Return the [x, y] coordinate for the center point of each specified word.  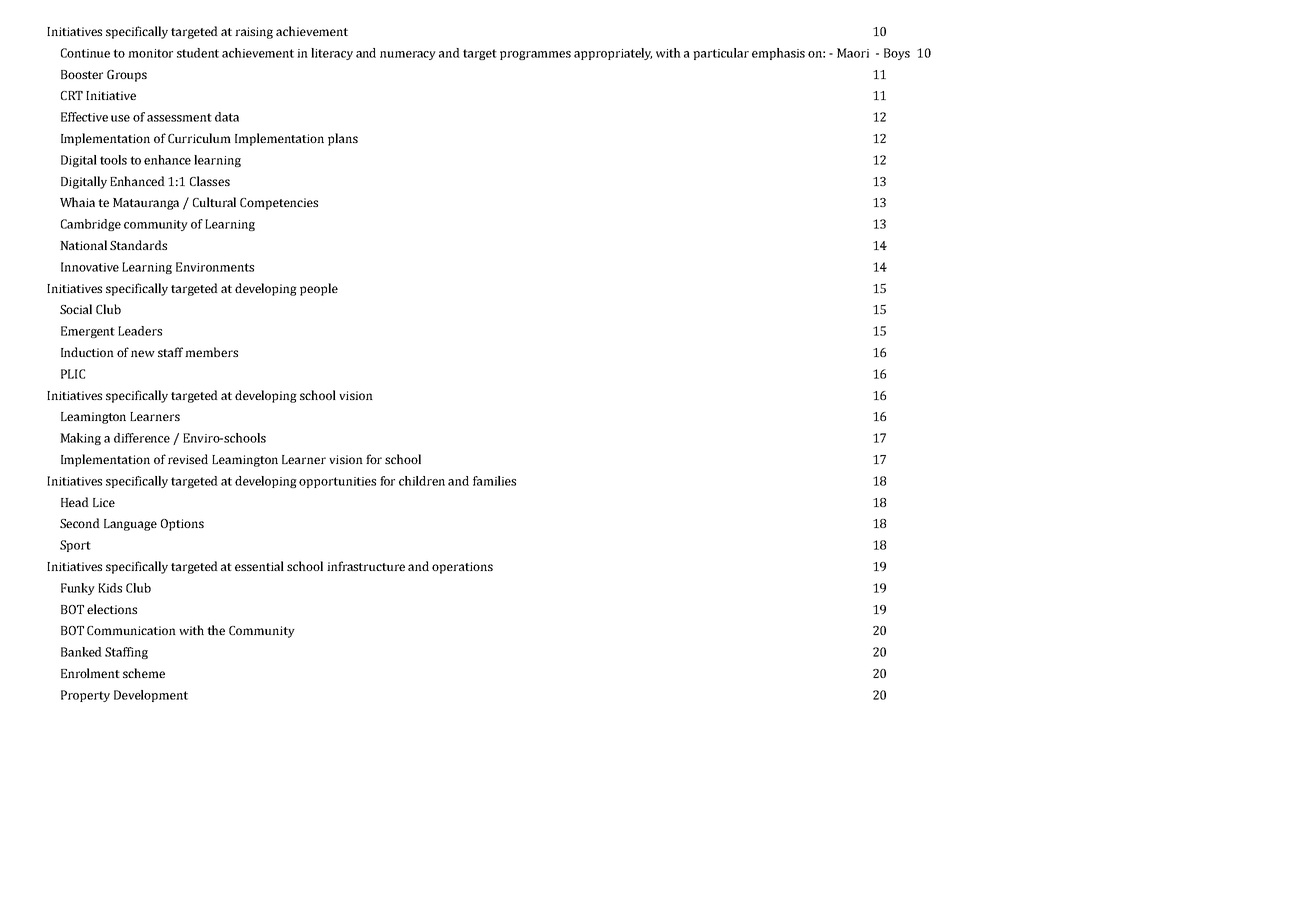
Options [182, 525]
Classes [210, 181]
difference [142, 438]
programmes [535, 55]
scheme [144, 673]
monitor [150, 53]
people [319, 289]
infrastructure [366, 566]
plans [343, 139]
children [422, 481]
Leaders [140, 331]
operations [462, 568]
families [494, 481]
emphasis [778, 54]
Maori [853, 53]
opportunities [337, 482]
